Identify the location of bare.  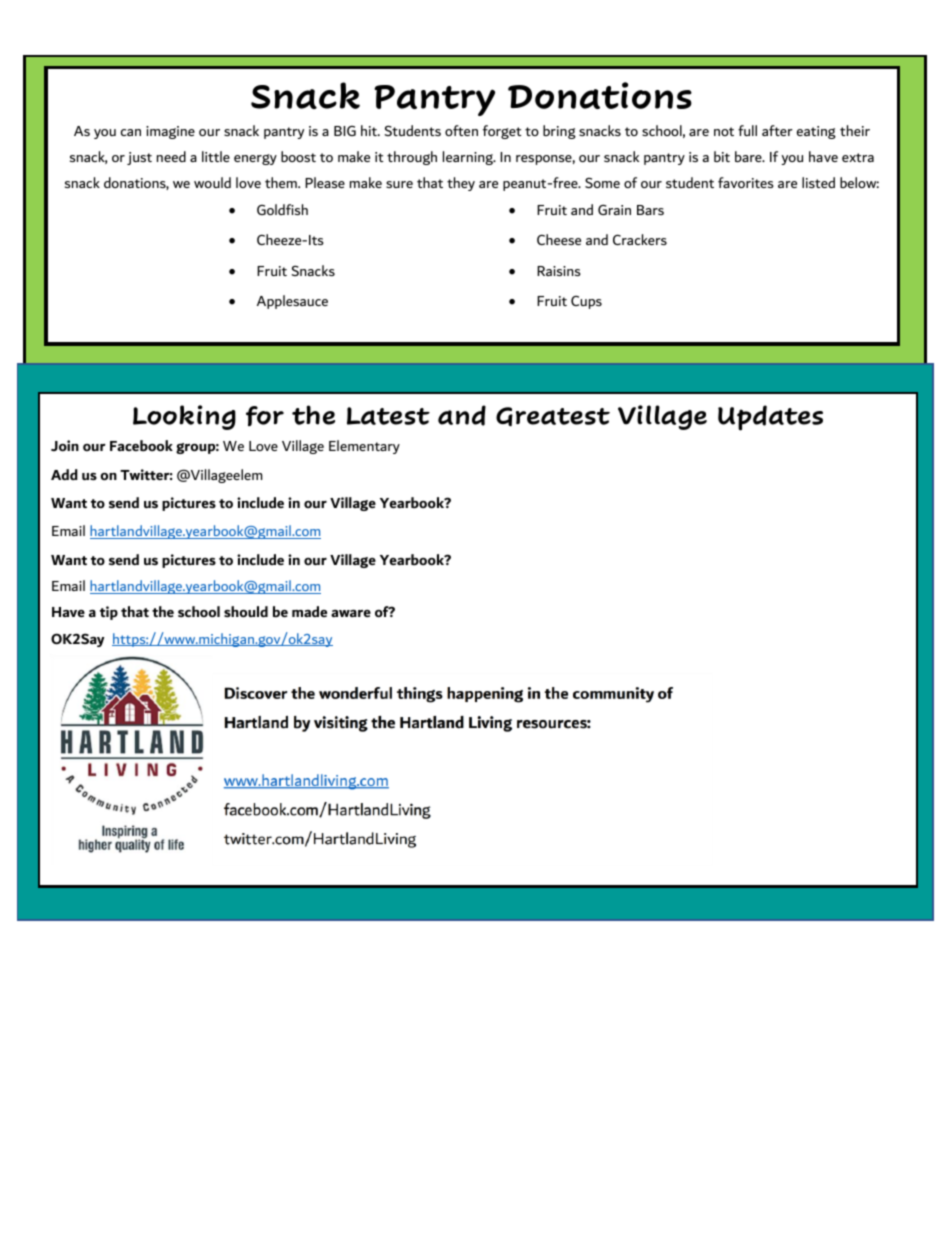
(749, 156).
